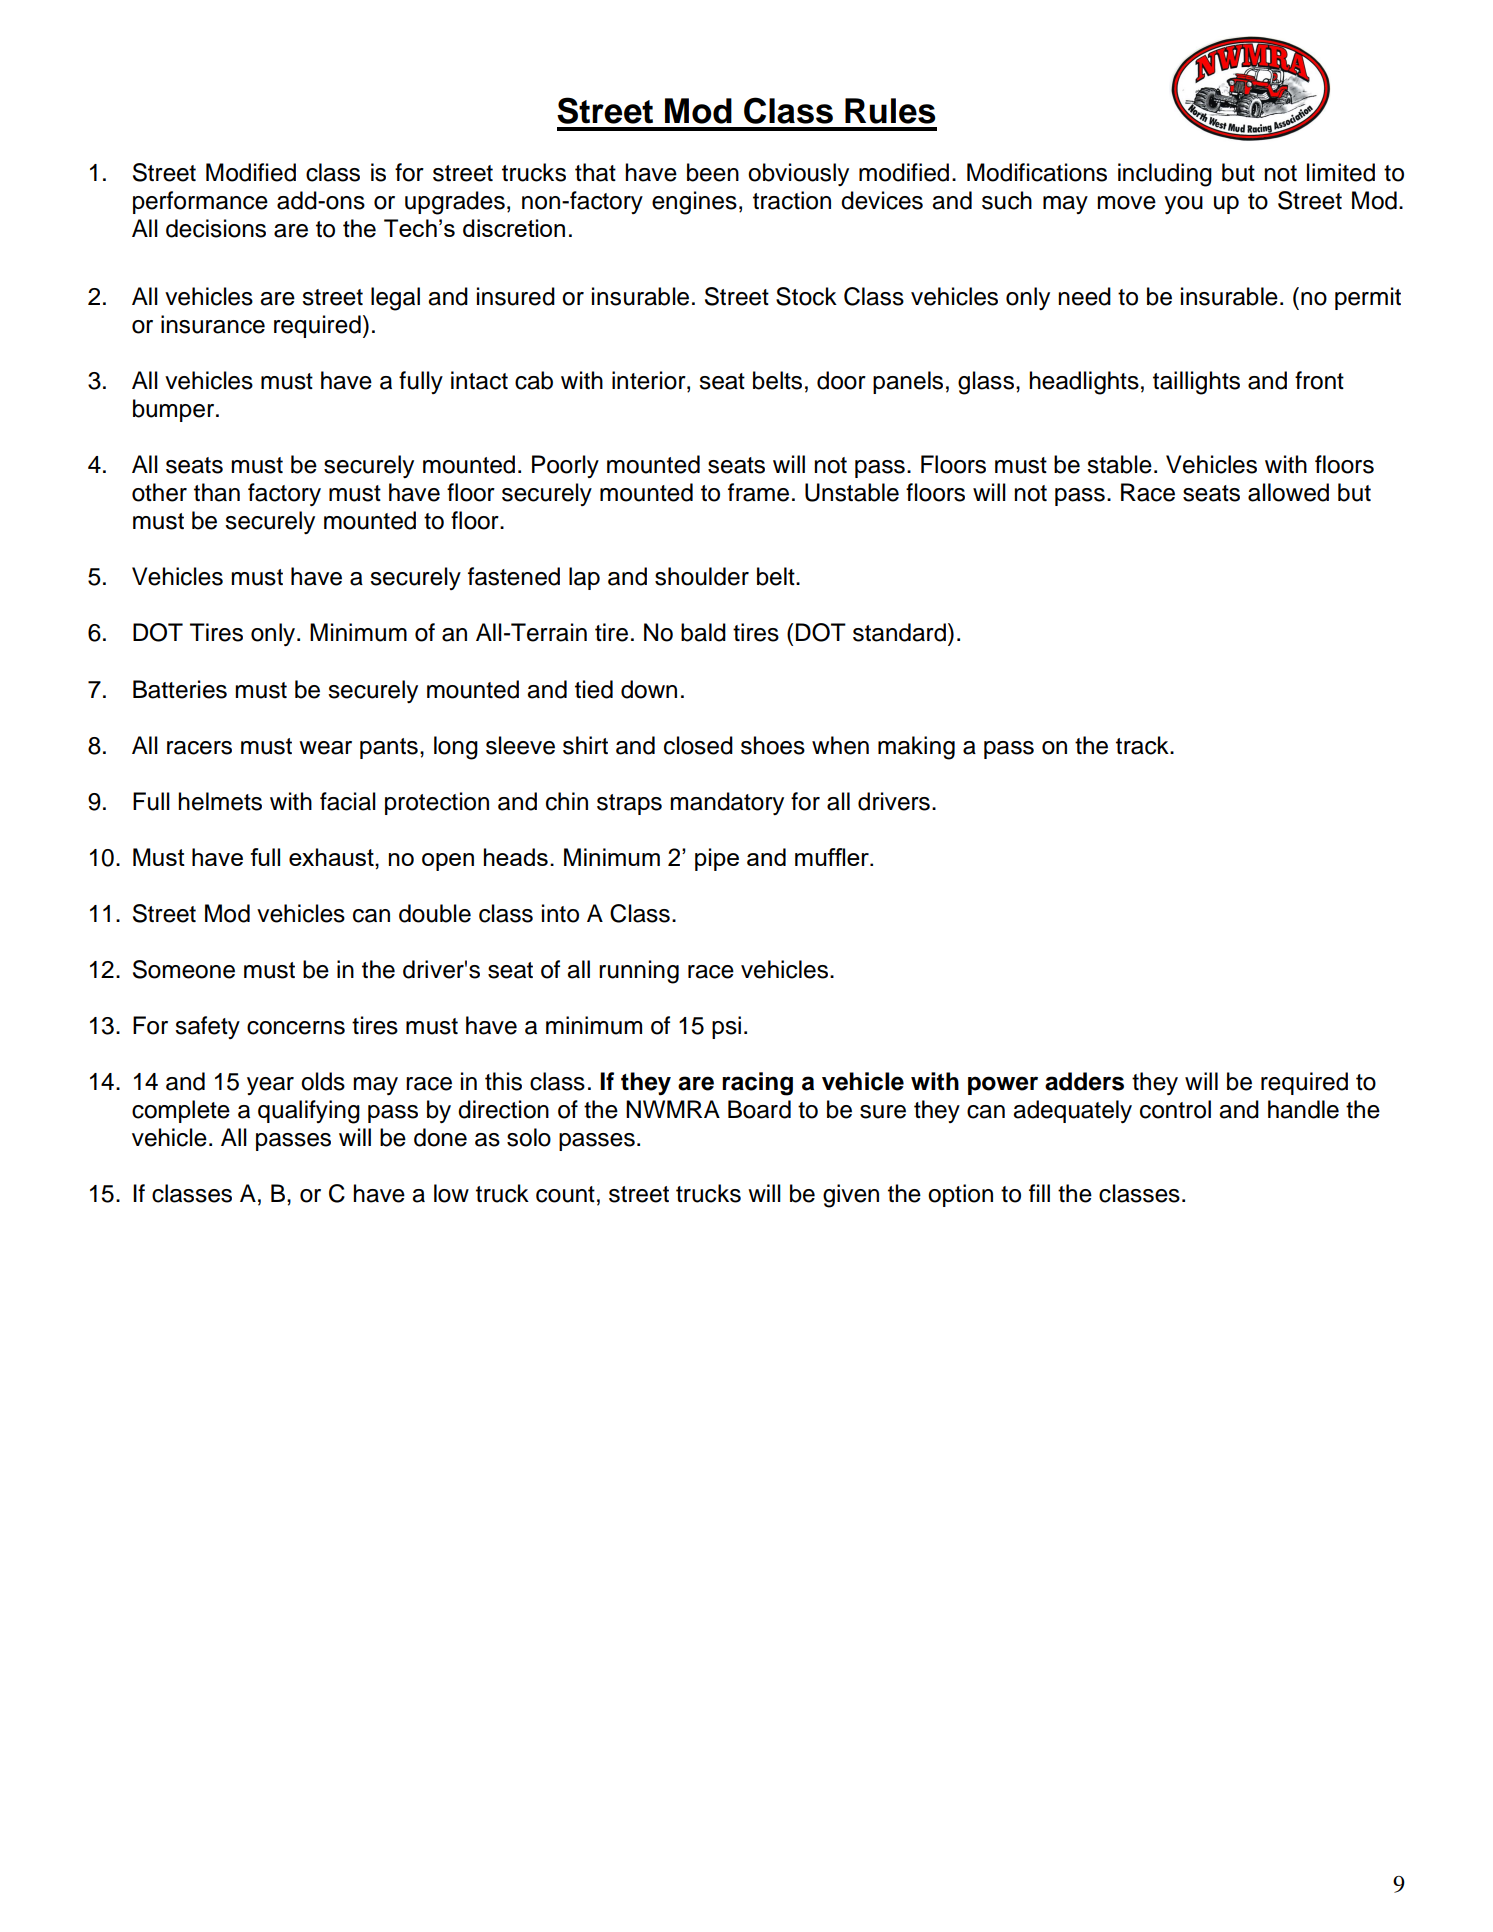  What do you see at coordinates (841, 380) in the screenshot?
I see `door` at bounding box center [841, 380].
